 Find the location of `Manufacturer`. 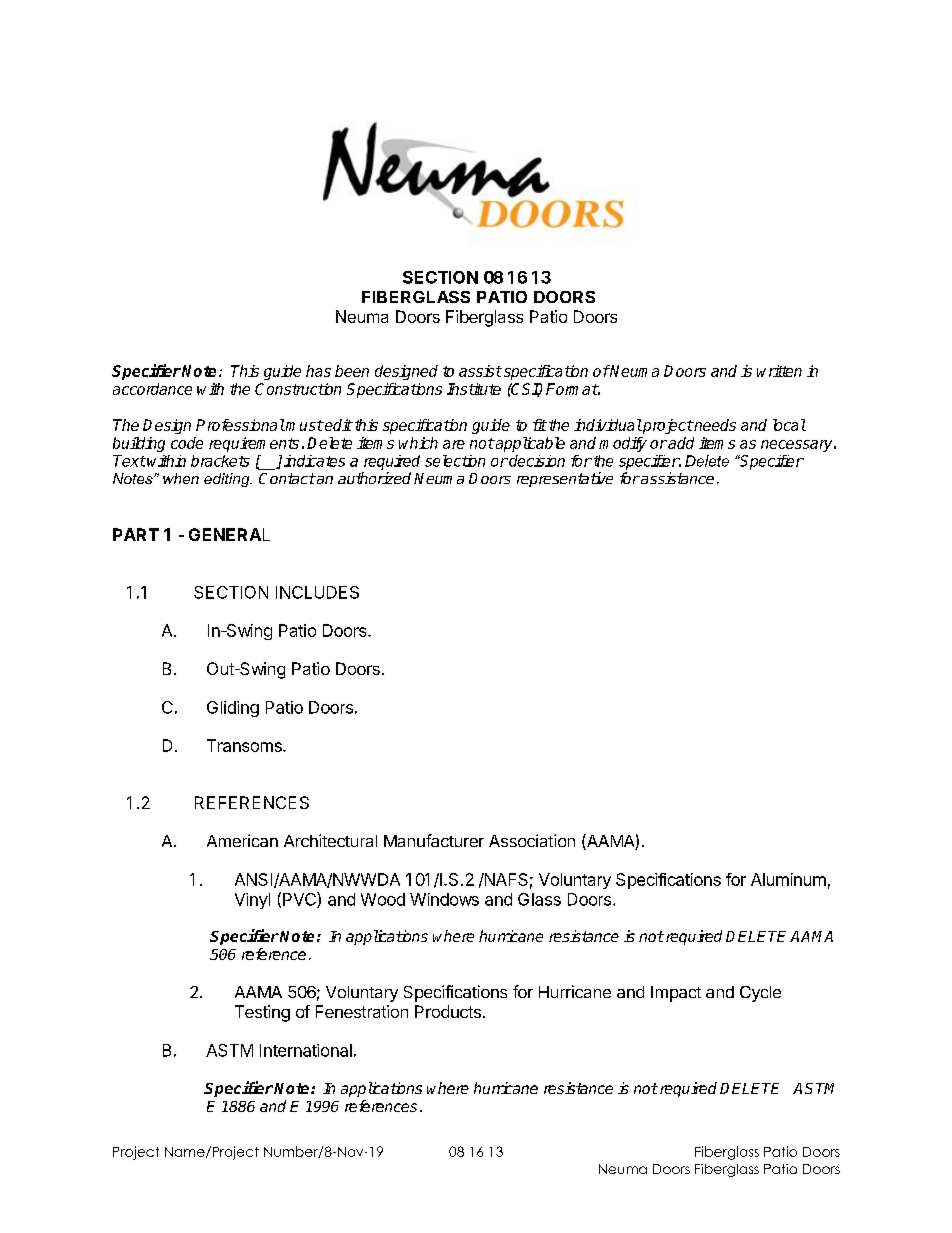

Manufacturer is located at coordinates (434, 840).
